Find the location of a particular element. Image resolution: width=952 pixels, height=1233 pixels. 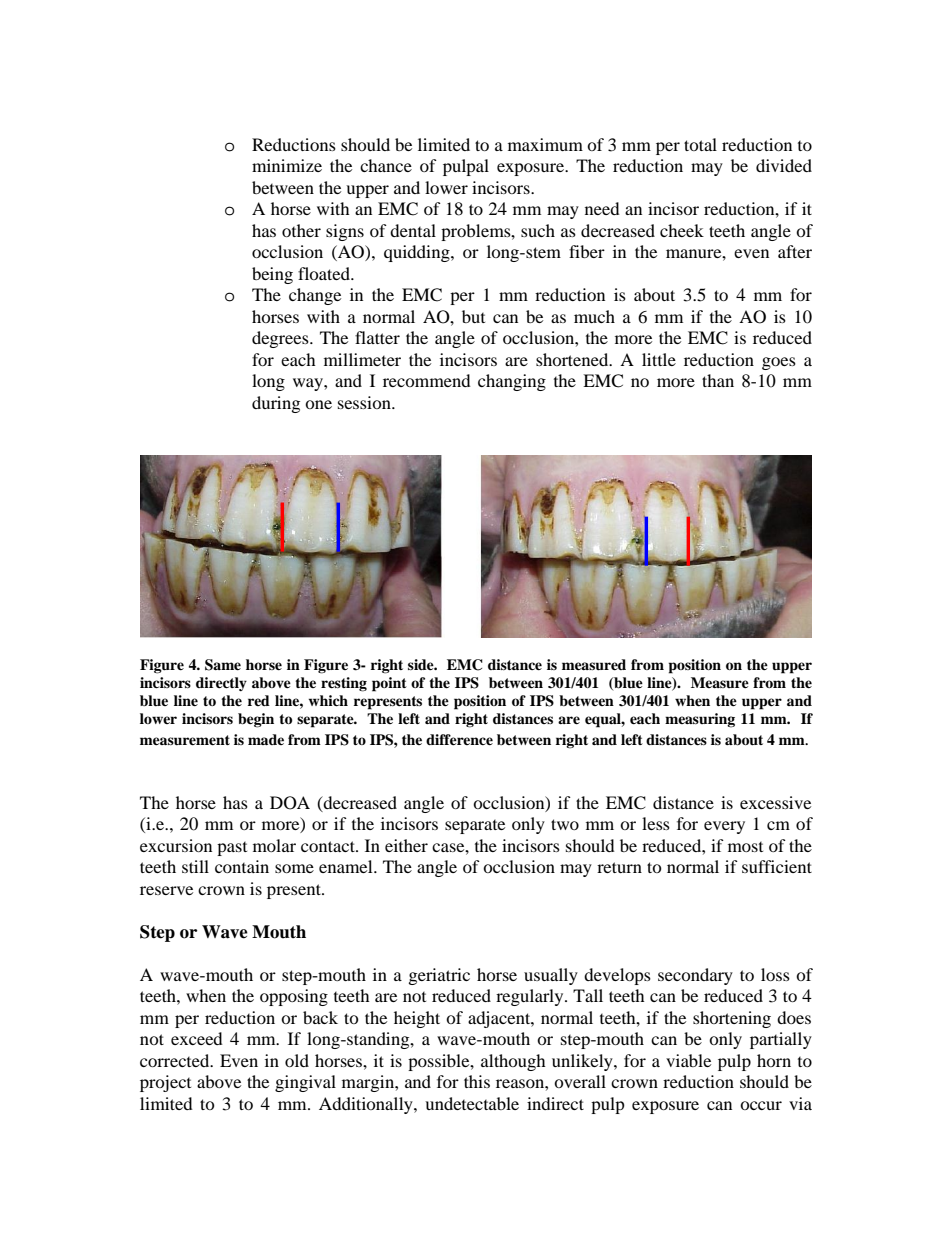

during is located at coordinates (276, 404).
